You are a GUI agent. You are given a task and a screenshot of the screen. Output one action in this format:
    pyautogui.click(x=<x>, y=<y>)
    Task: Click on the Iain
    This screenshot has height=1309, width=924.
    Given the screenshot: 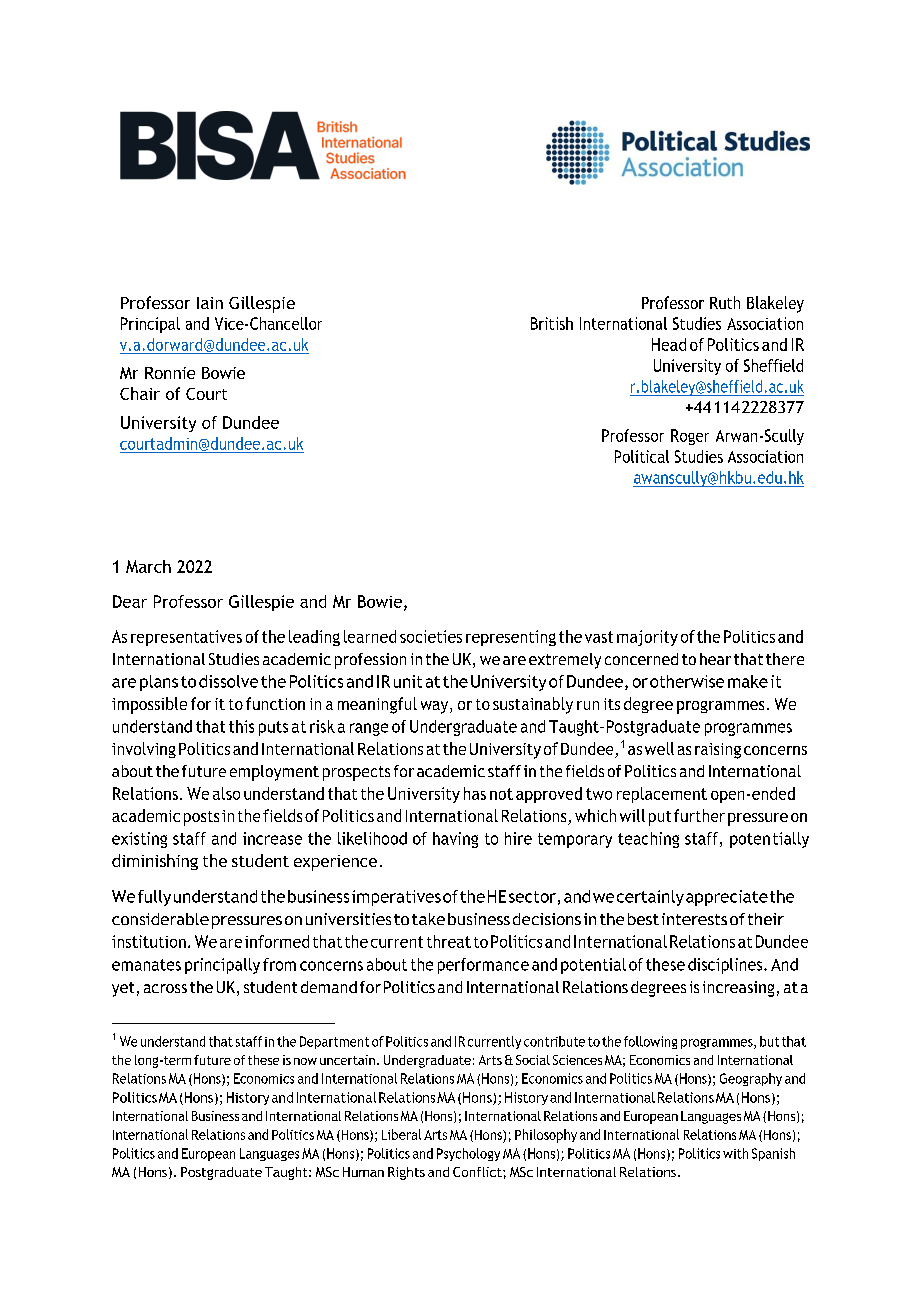 What is the action you would take?
    pyautogui.click(x=210, y=303)
